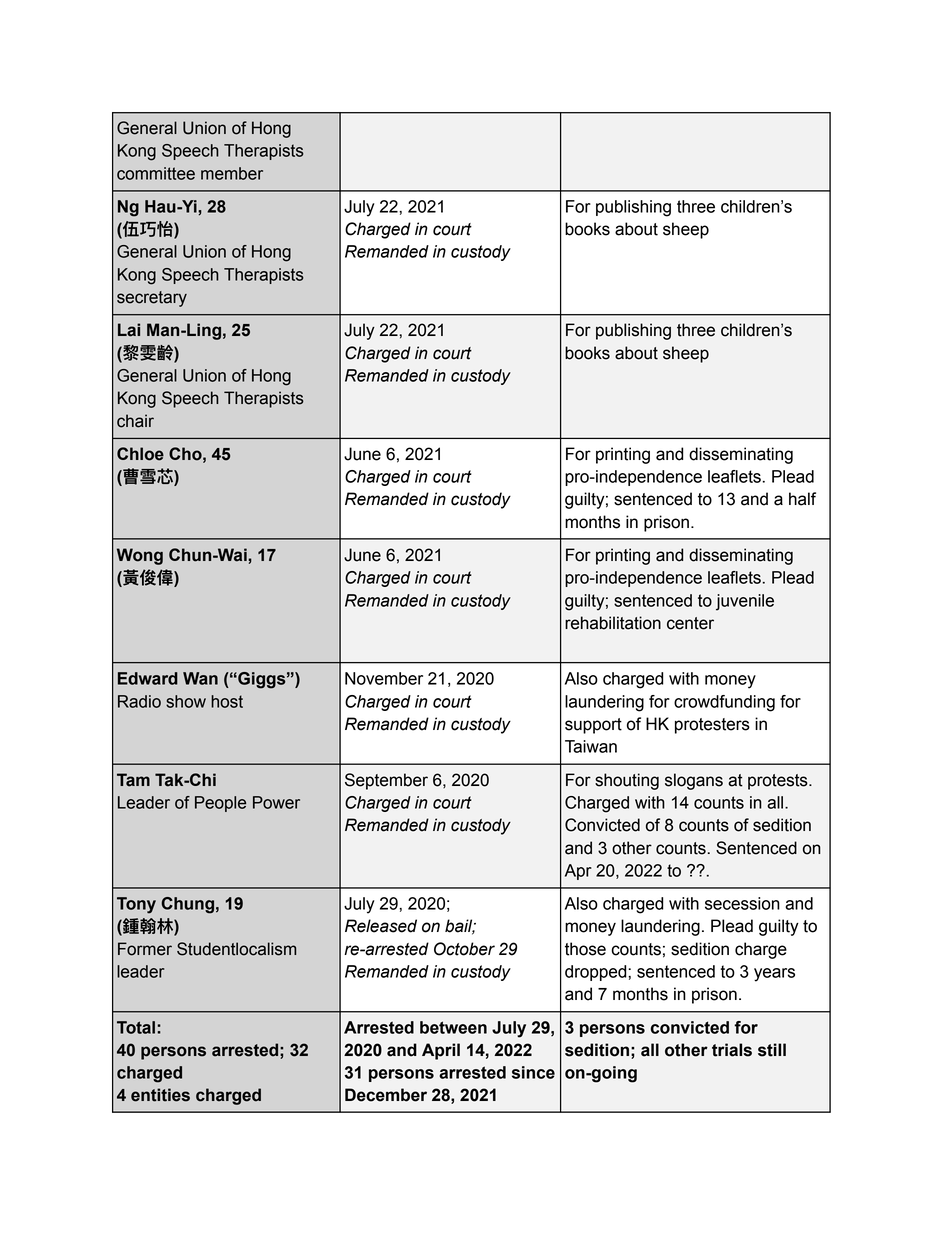  Describe the element at coordinates (742, 903) in the image. I see `secession` at that location.
